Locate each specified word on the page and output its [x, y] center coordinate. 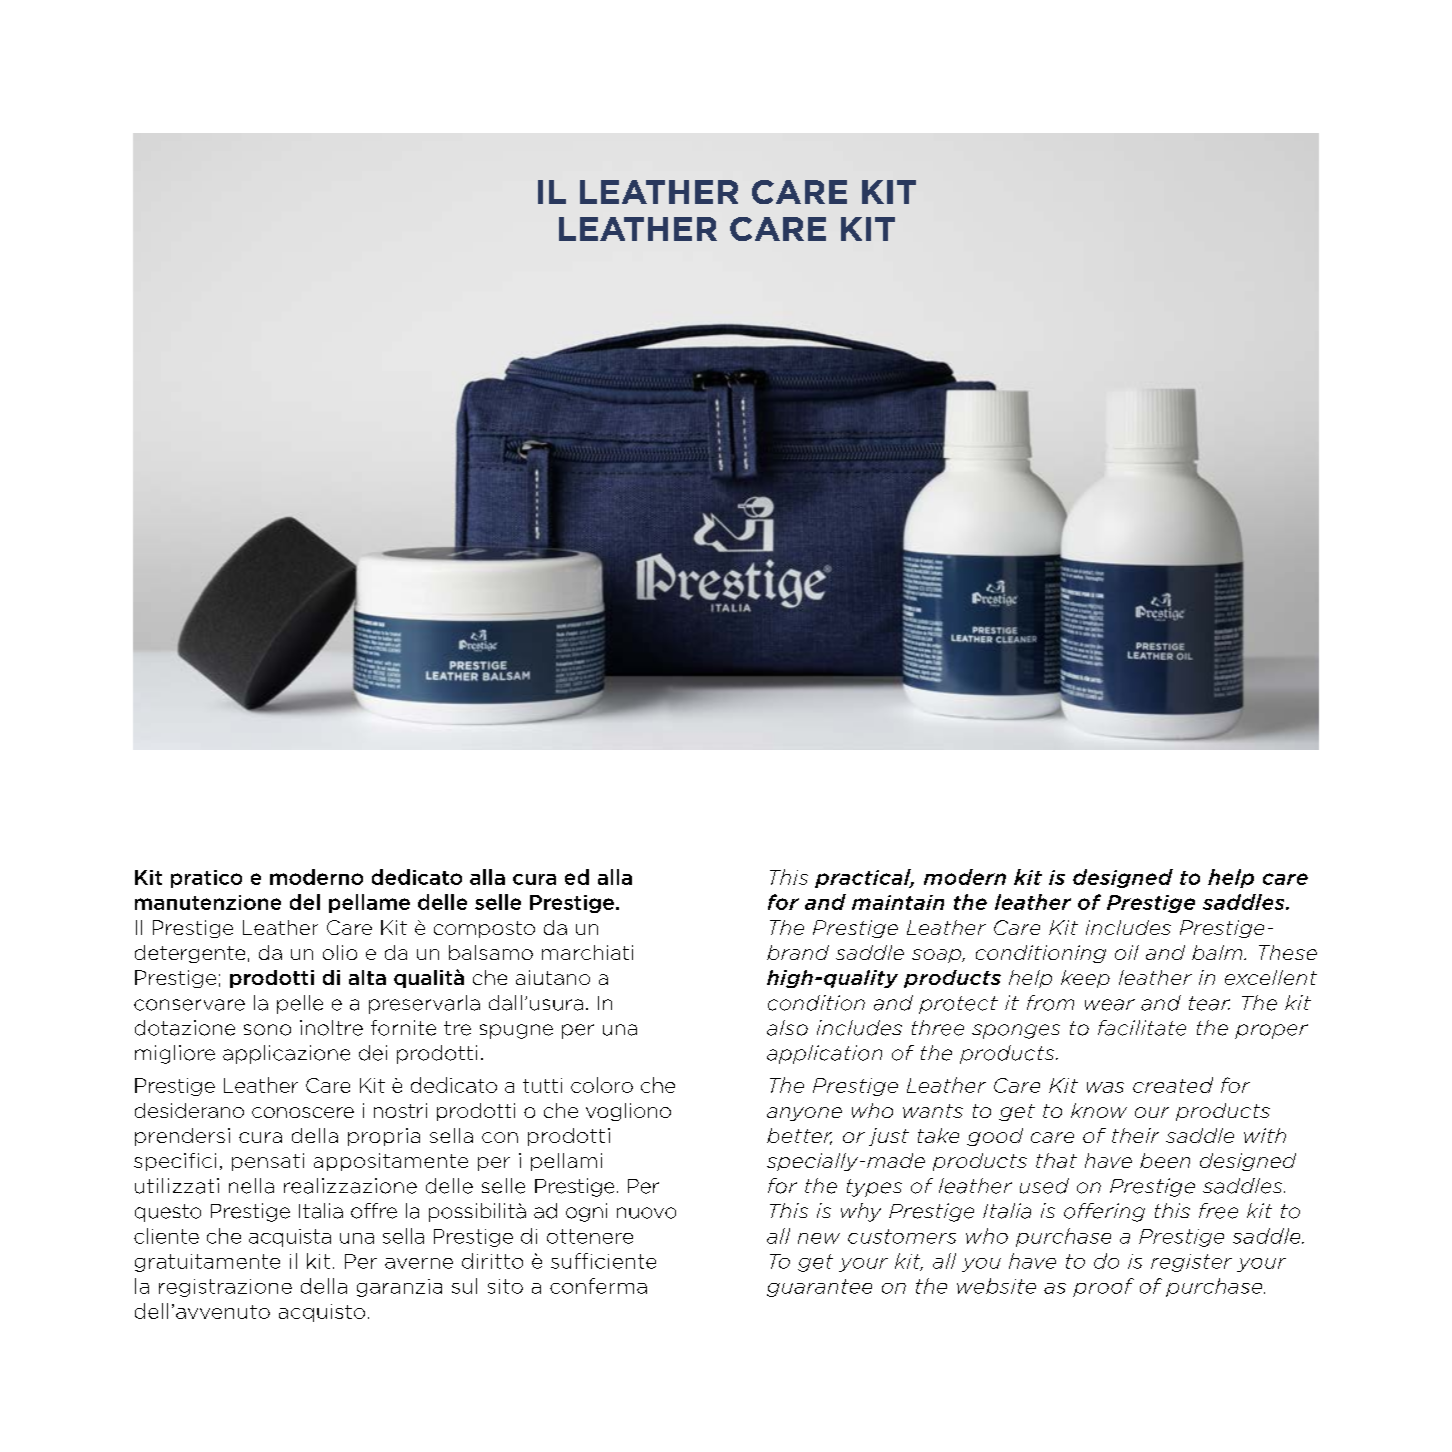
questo [168, 1213]
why [861, 1212]
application [824, 1054]
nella [251, 1186]
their [1135, 1135]
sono [267, 1030]
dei [373, 1053]
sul [464, 1286]
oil [1127, 952]
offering [1104, 1212]
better [799, 1136]
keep [1085, 979]
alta [367, 977]
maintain [898, 902]
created [1173, 1085]
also [787, 1028]
